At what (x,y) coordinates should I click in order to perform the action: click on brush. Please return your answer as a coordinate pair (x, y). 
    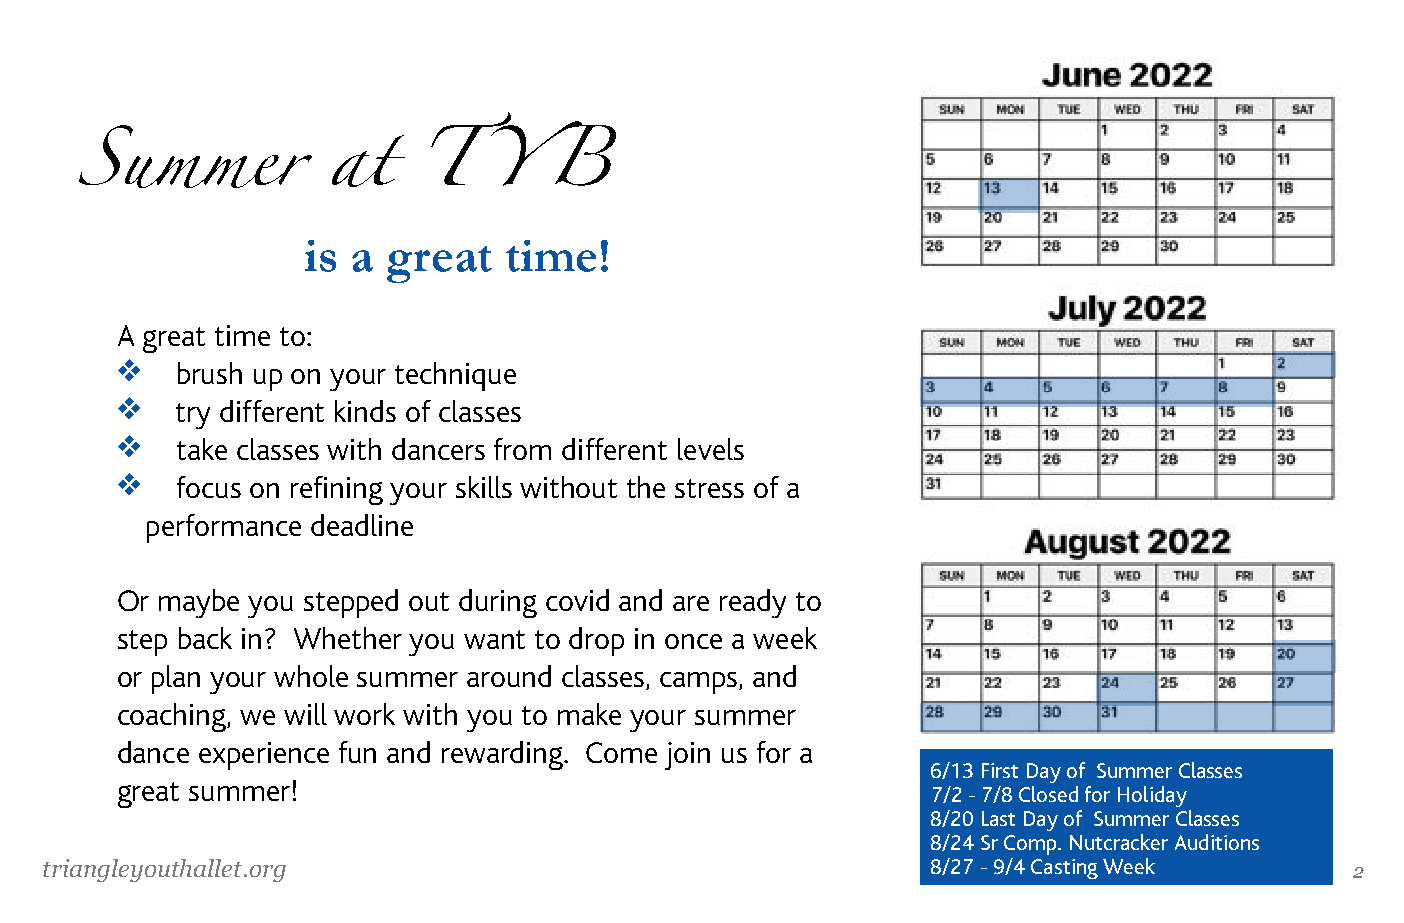
    Looking at the image, I should click on (210, 373).
